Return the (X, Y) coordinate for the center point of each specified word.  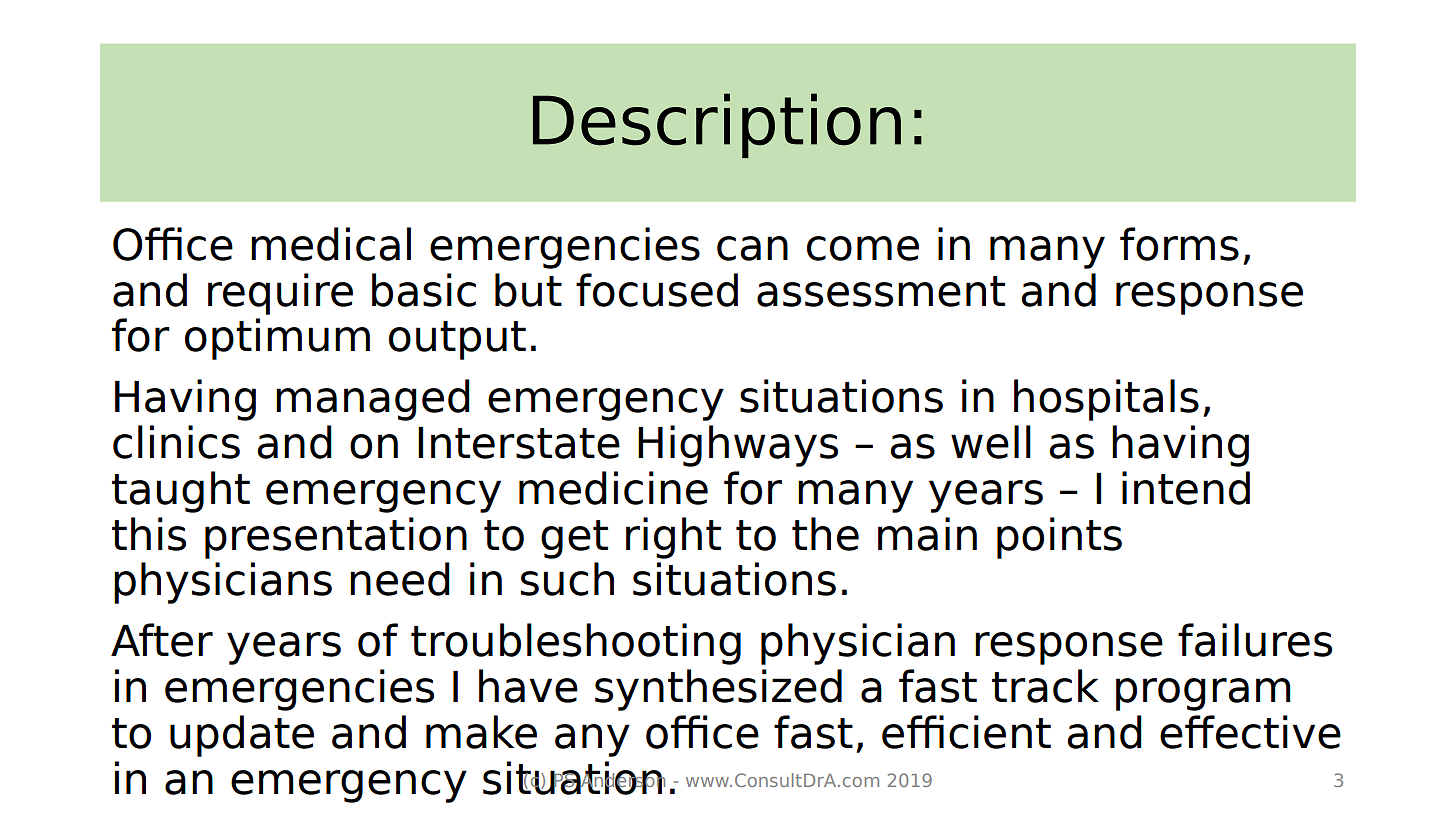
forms (1179, 244)
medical (331, 244)
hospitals (1106, 400)
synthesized (718, 690)
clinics (176, 442)
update (242, 736)
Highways (738, 446)
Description (717, 125)
